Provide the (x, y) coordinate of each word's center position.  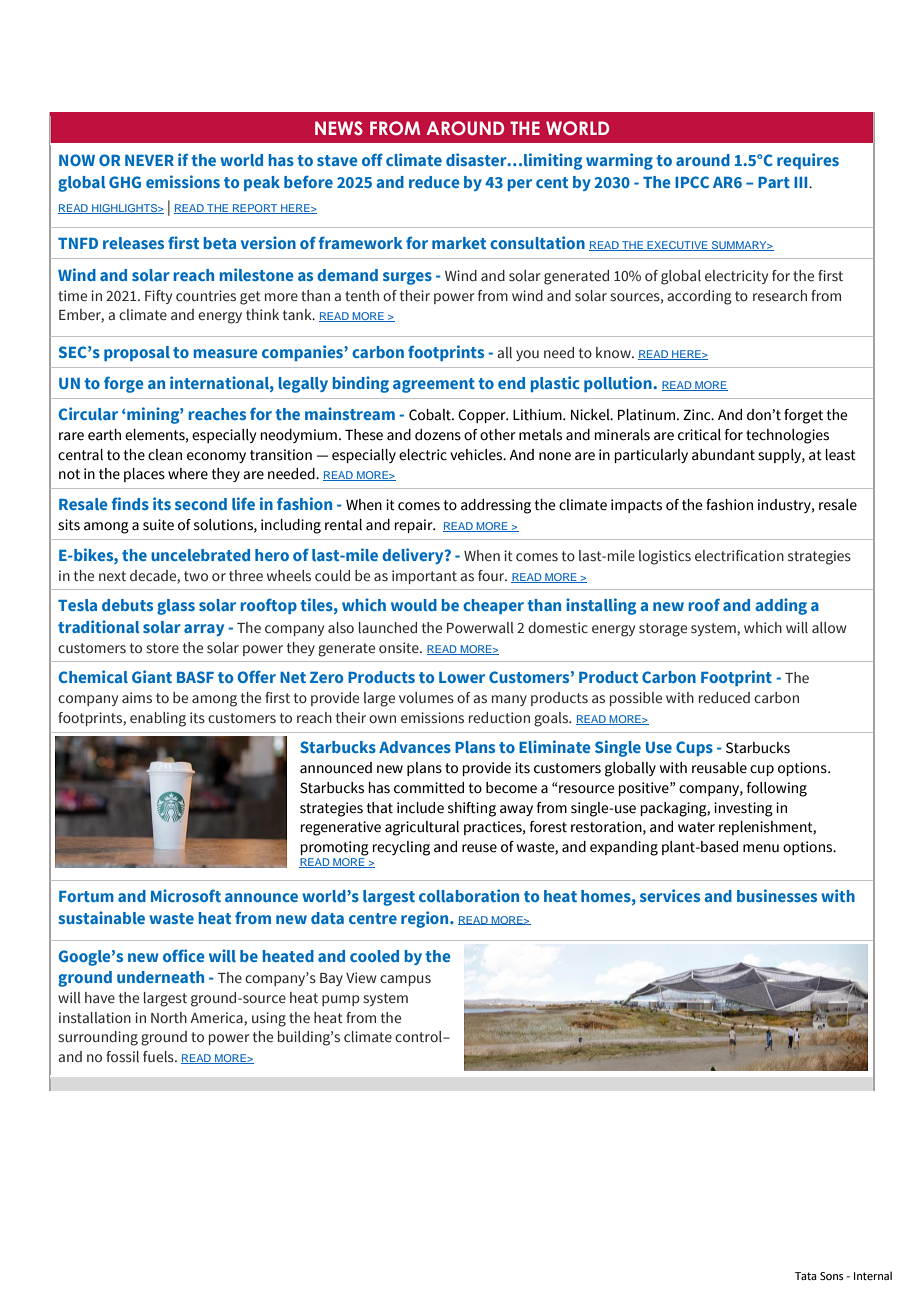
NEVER (149, 160)
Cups (694, 748)
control (419, 1036)
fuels (159, 1057)
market (459, 243)
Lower (462, 677)
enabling (158, 719)
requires (808, 161)
